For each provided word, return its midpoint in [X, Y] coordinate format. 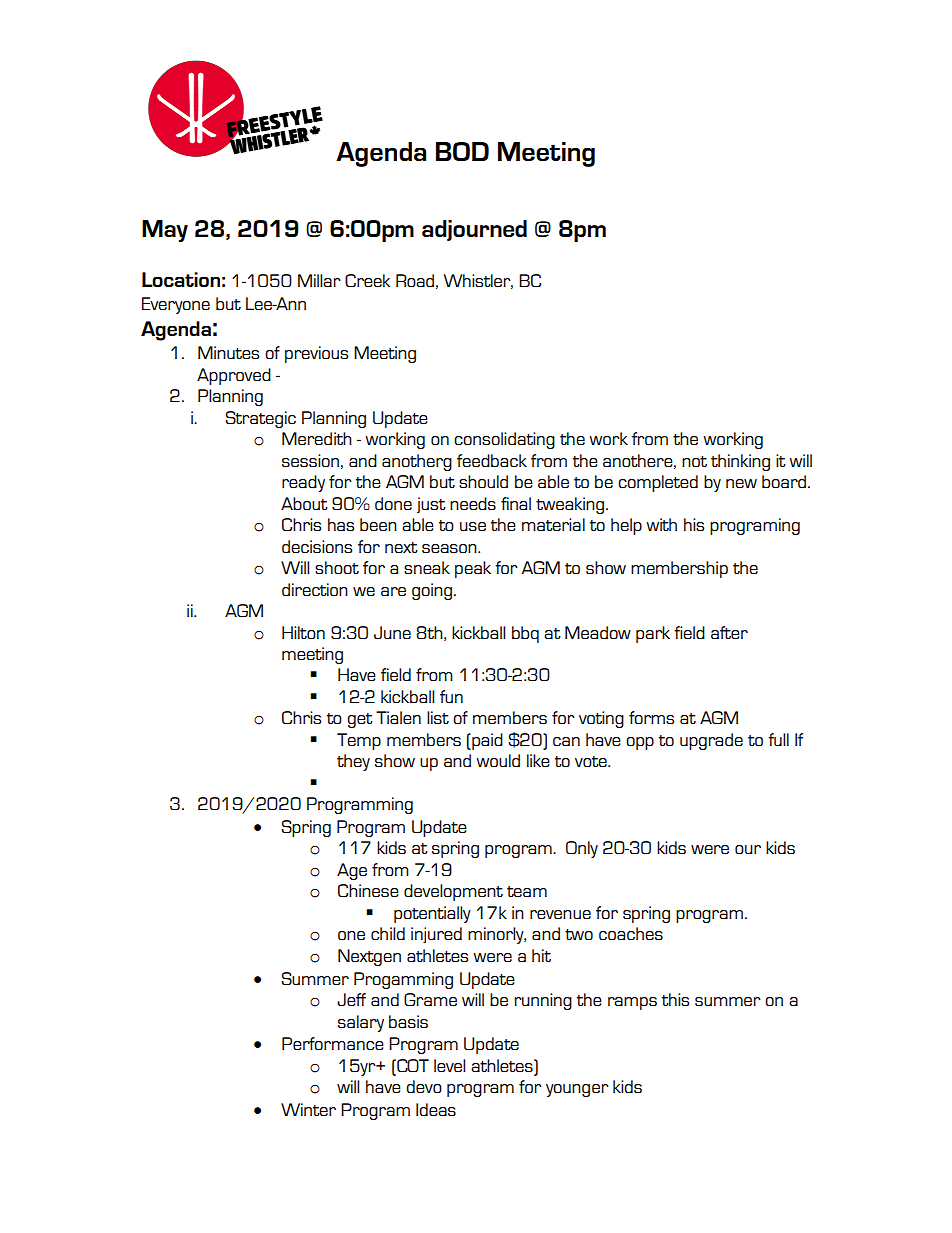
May [165, 231]
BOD [462, 151]
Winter [308, 1109]
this [675, 999]
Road [415, 280]
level [449, 1065]
